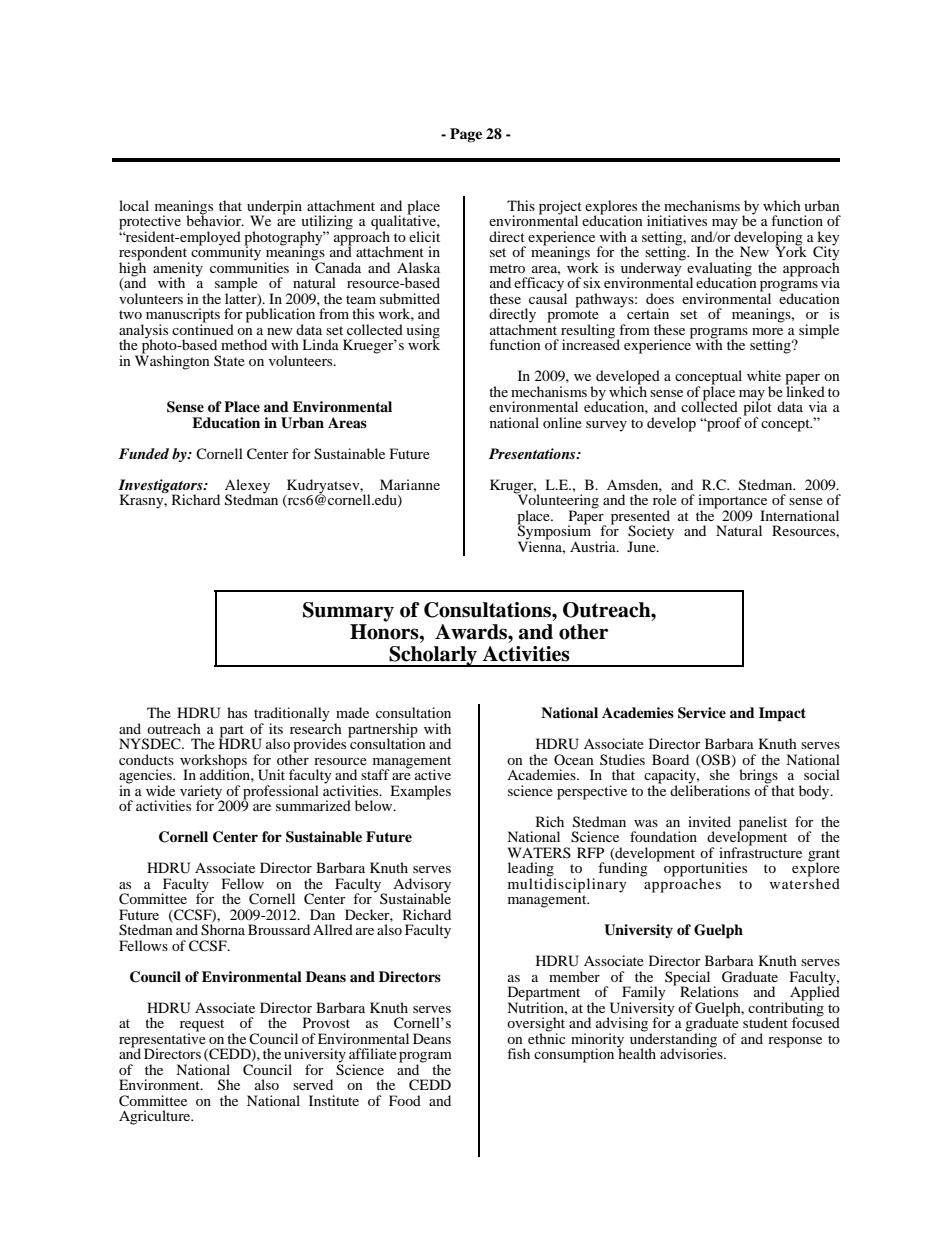 This document has width=952, height=1233. What do you see at coordinates (214, 219) in the document?
I see `behavior` at bounding box center [214, 219].
